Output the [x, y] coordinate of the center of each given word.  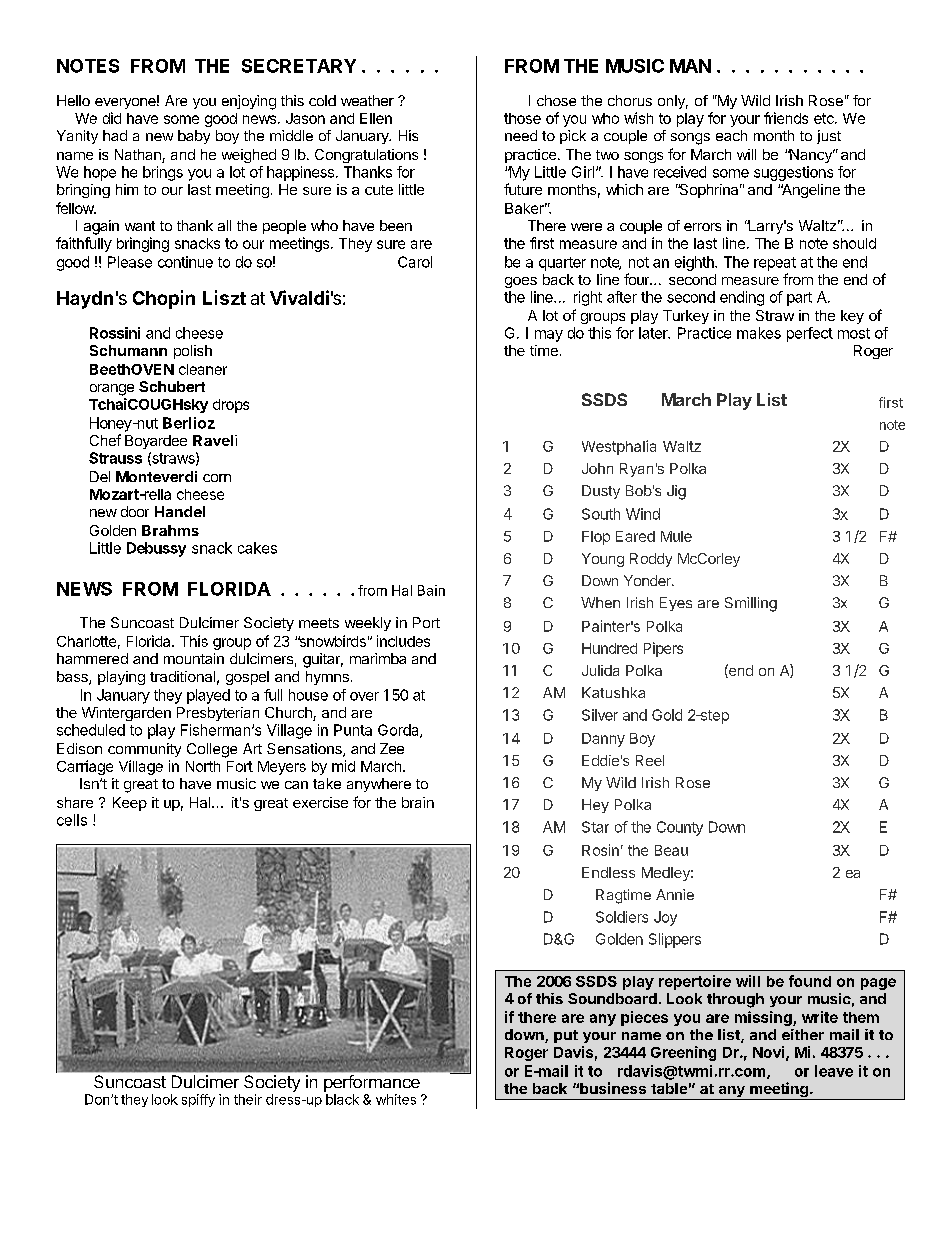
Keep [130, 804]
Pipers [663, 649]
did [112, 118]
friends [786, 118]
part [799, 299]
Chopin [164, 299]
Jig [676, 492]
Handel [180, 511]
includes [403, 641]
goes [521, 282]
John [597, 468]
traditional [182, 676]
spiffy [198, 1100]
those [522, 118]
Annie [675, 894]
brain [418, 802]
